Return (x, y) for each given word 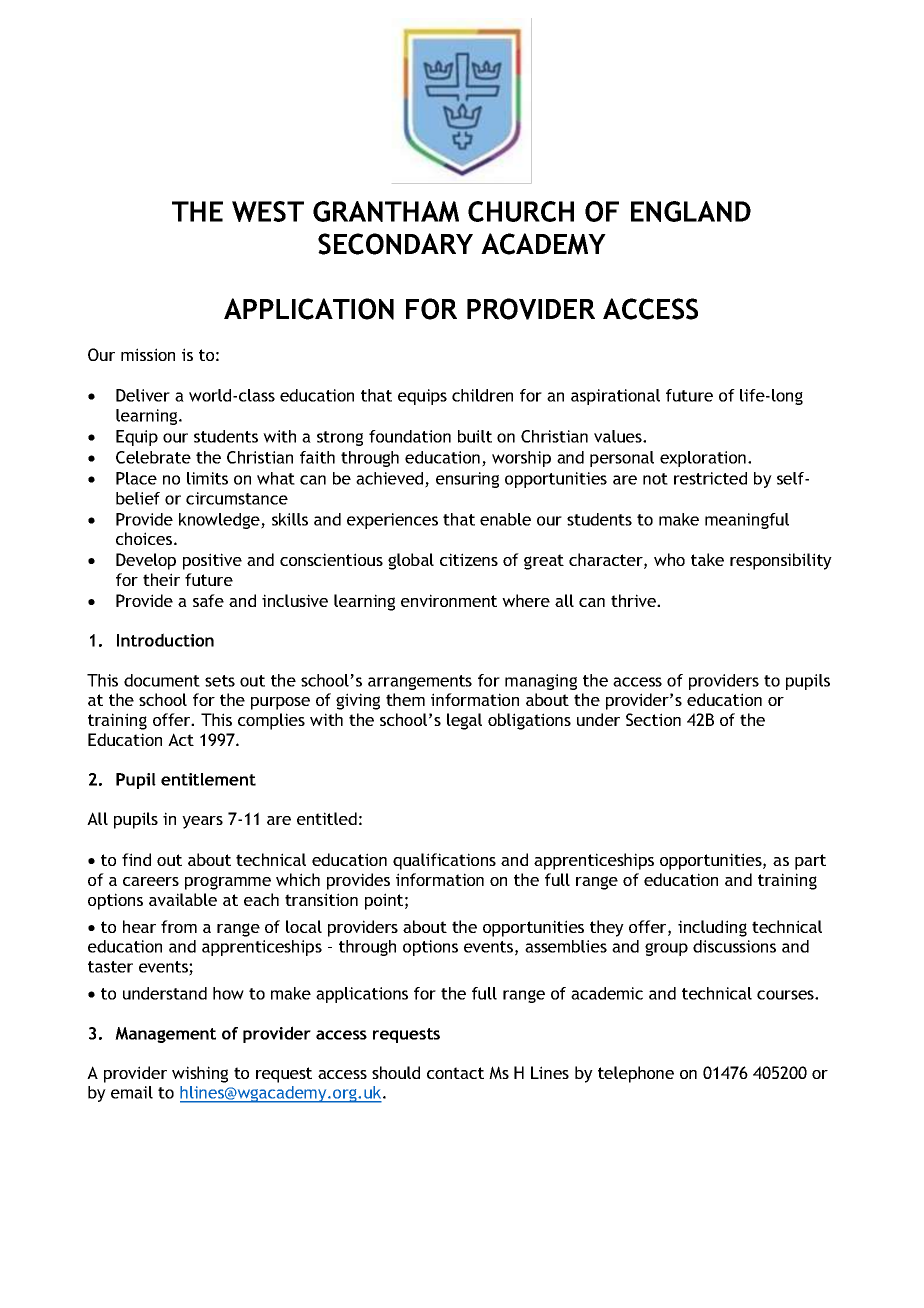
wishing (200, 1074)
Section (653, 719)
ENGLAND (691, 211)
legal (464, 721)
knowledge (220, 521)
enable (505, 519)
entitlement (208, 779)
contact (455, 1073)
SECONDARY (395, 244)
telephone (636, 1074)
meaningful (747, 521)
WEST (268, 211)
